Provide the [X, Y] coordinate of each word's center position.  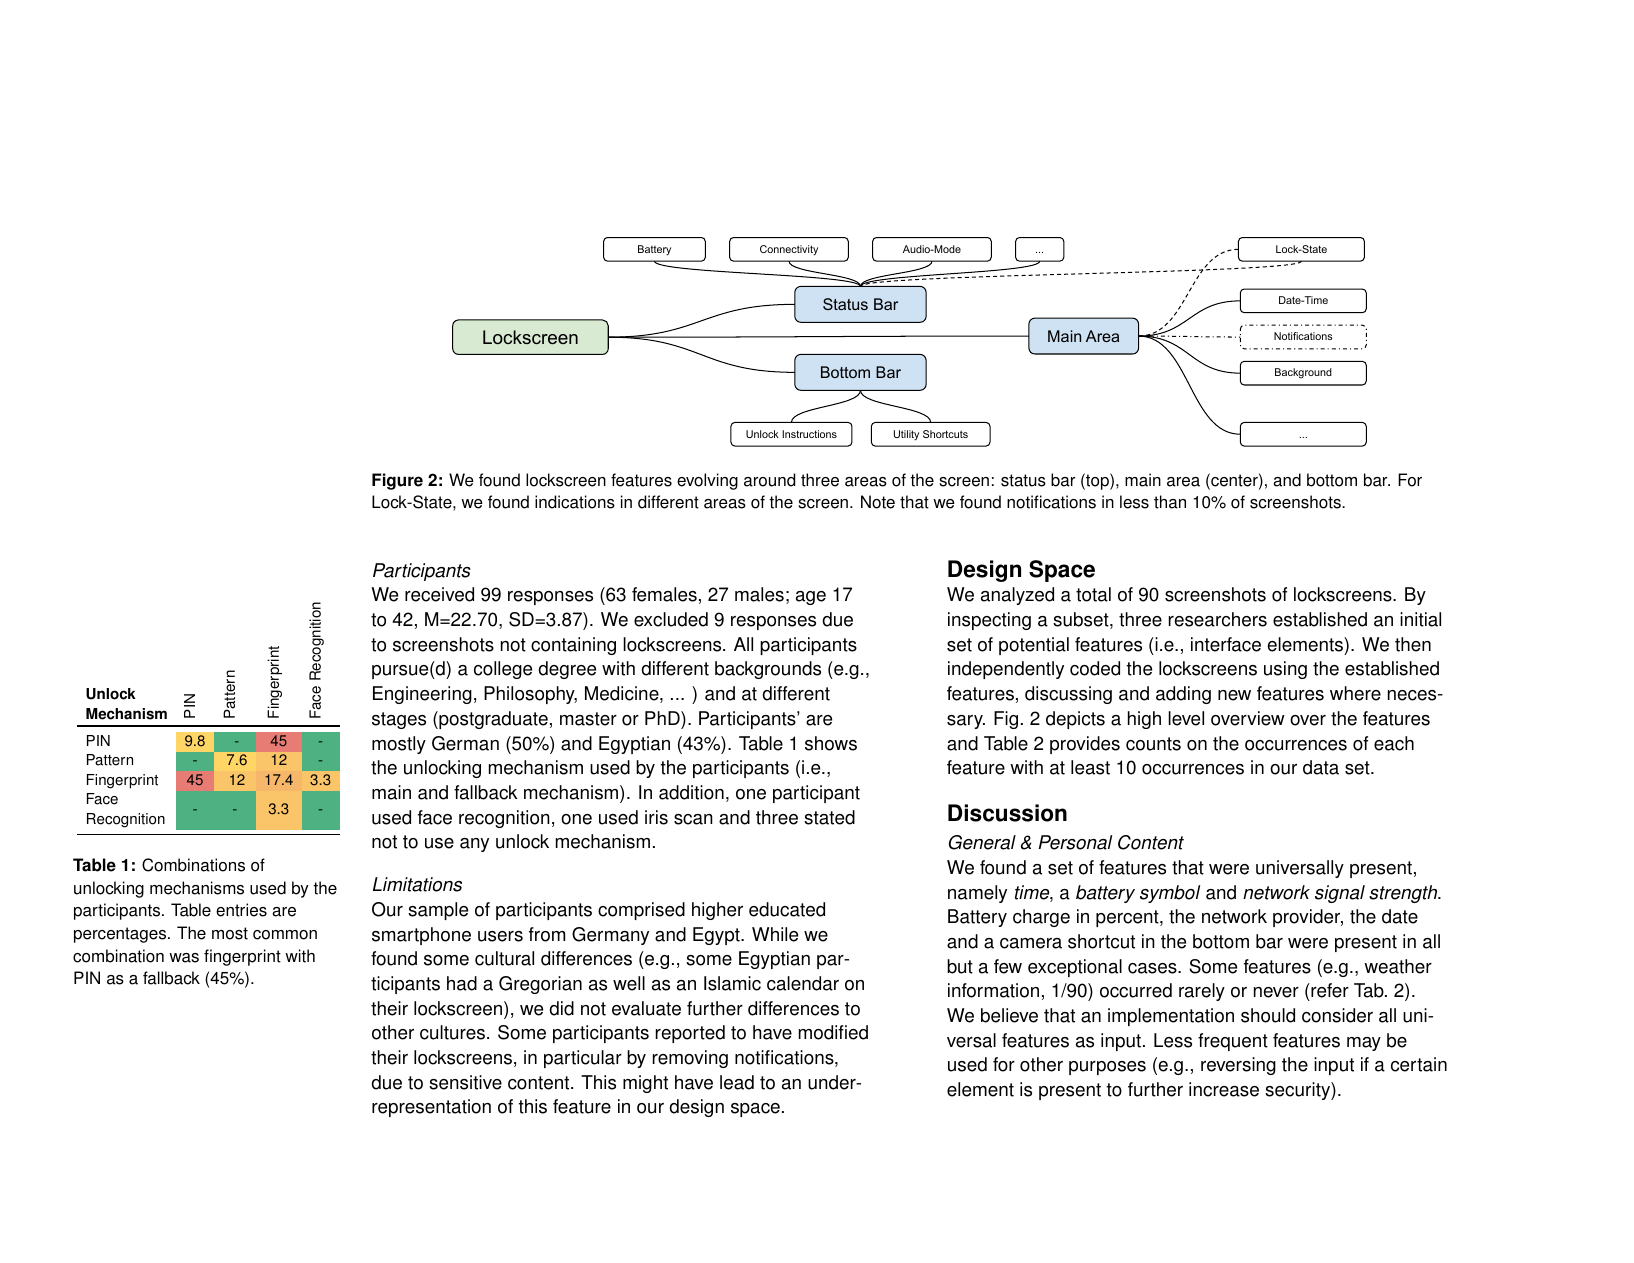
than [1170, 502]
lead [737, 1082]
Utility [906, 435]
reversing [1238, 1066]
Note [878, 502]
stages [399, 720]
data [1321, 767]
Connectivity [789, 250]
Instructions [809, 434]
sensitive [465, 1082]
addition [691, 792]
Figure [397, 481]
